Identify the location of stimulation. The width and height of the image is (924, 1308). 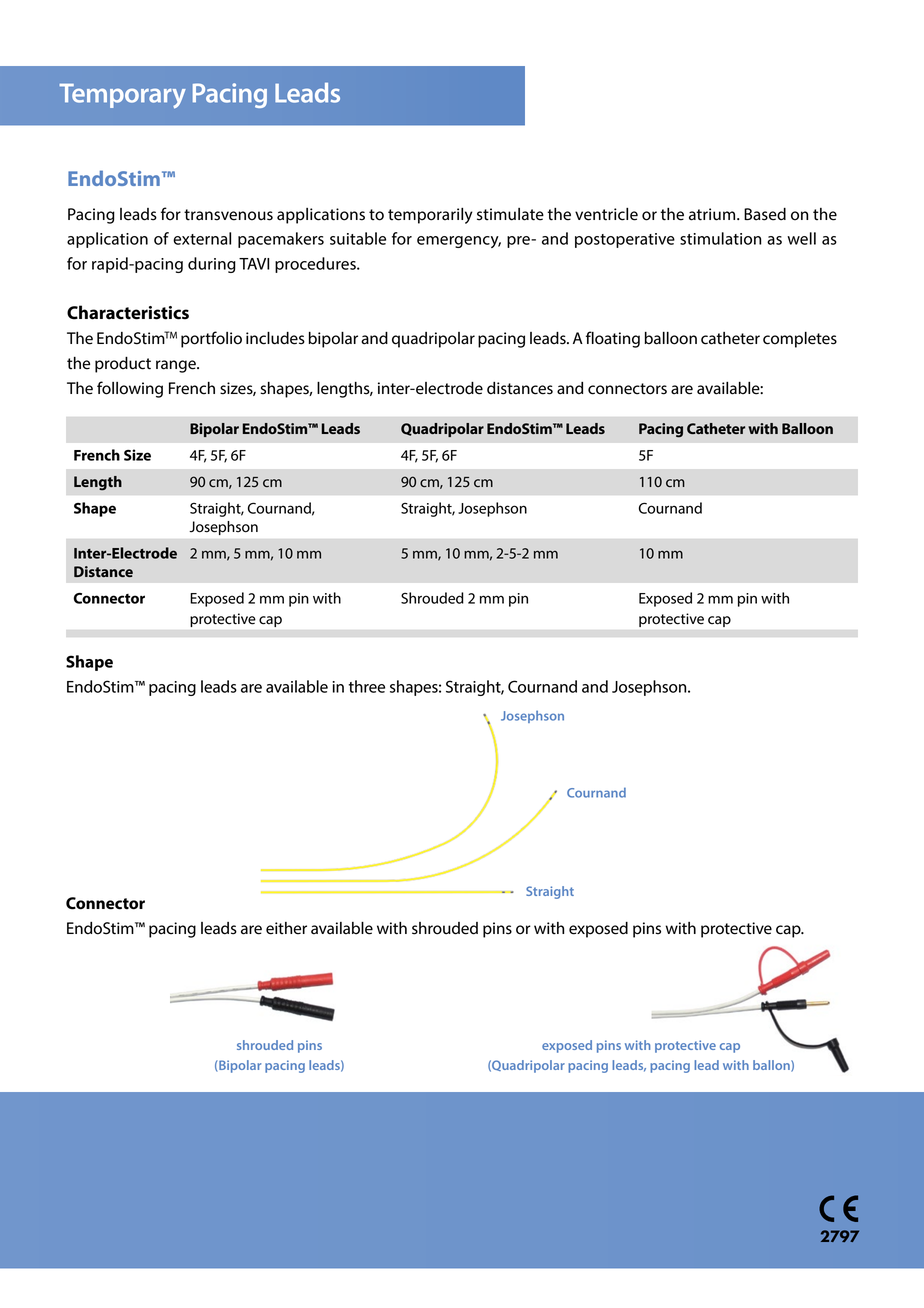
(721, 238).
